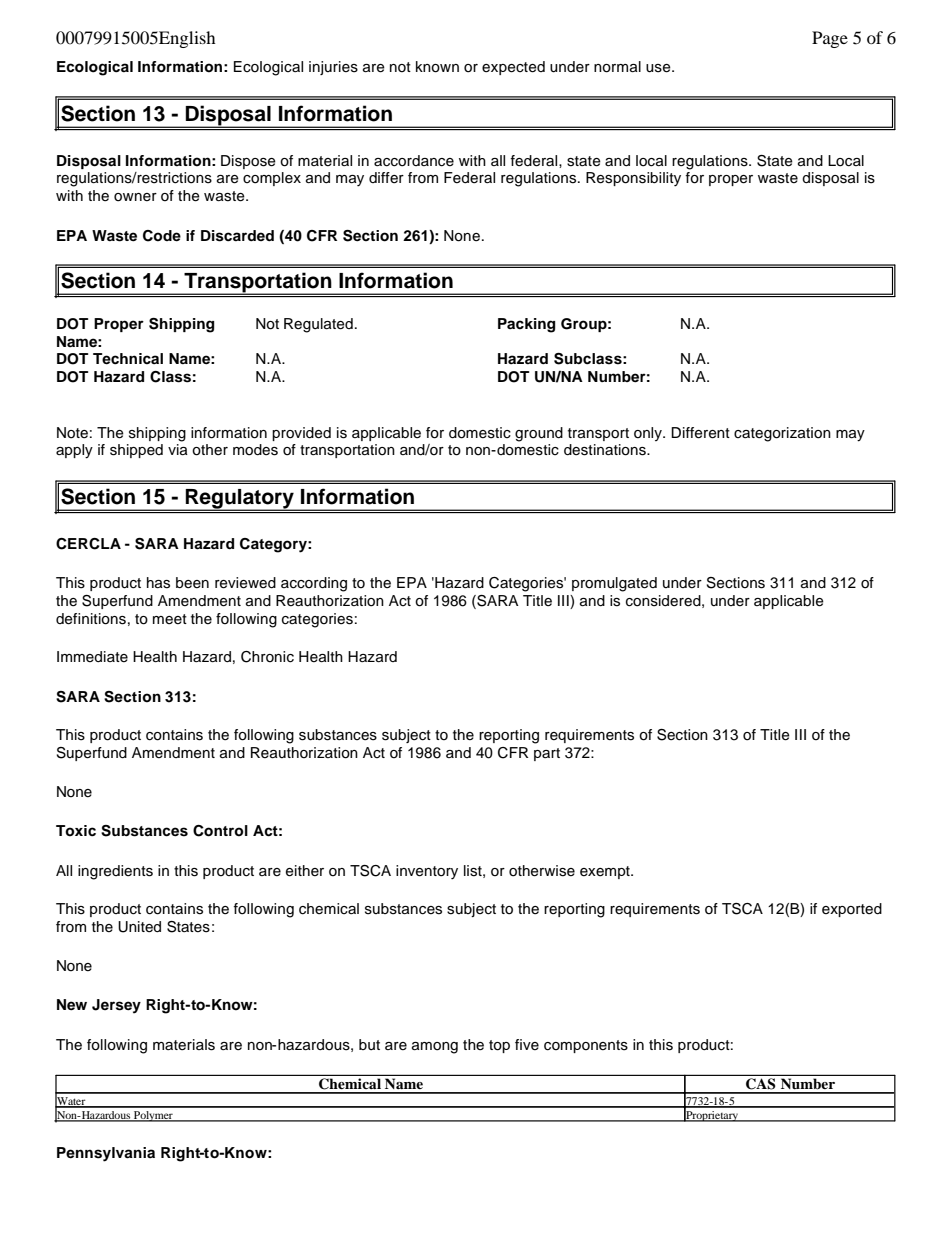  I want to click on according, so click(314, 584).
